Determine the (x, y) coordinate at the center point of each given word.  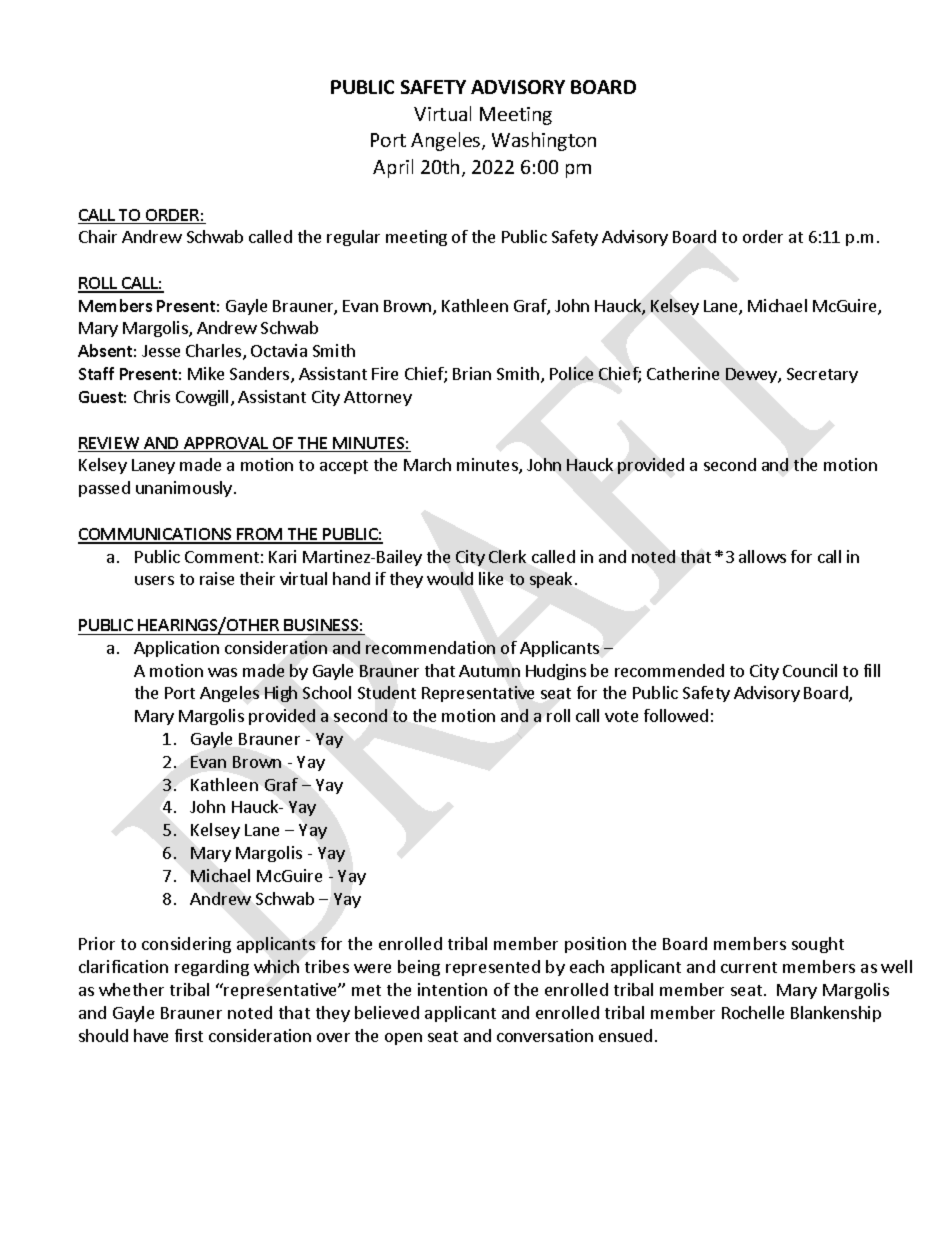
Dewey (752, 375)
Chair (98, 236)
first (189, 1035)
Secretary (822, 375)
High (281, 694)
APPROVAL (226, 444)
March (427, 464)
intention (452, 989)
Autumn (489, 671)
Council (810, 670)
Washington (544, 141)
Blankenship (836, 1014)
